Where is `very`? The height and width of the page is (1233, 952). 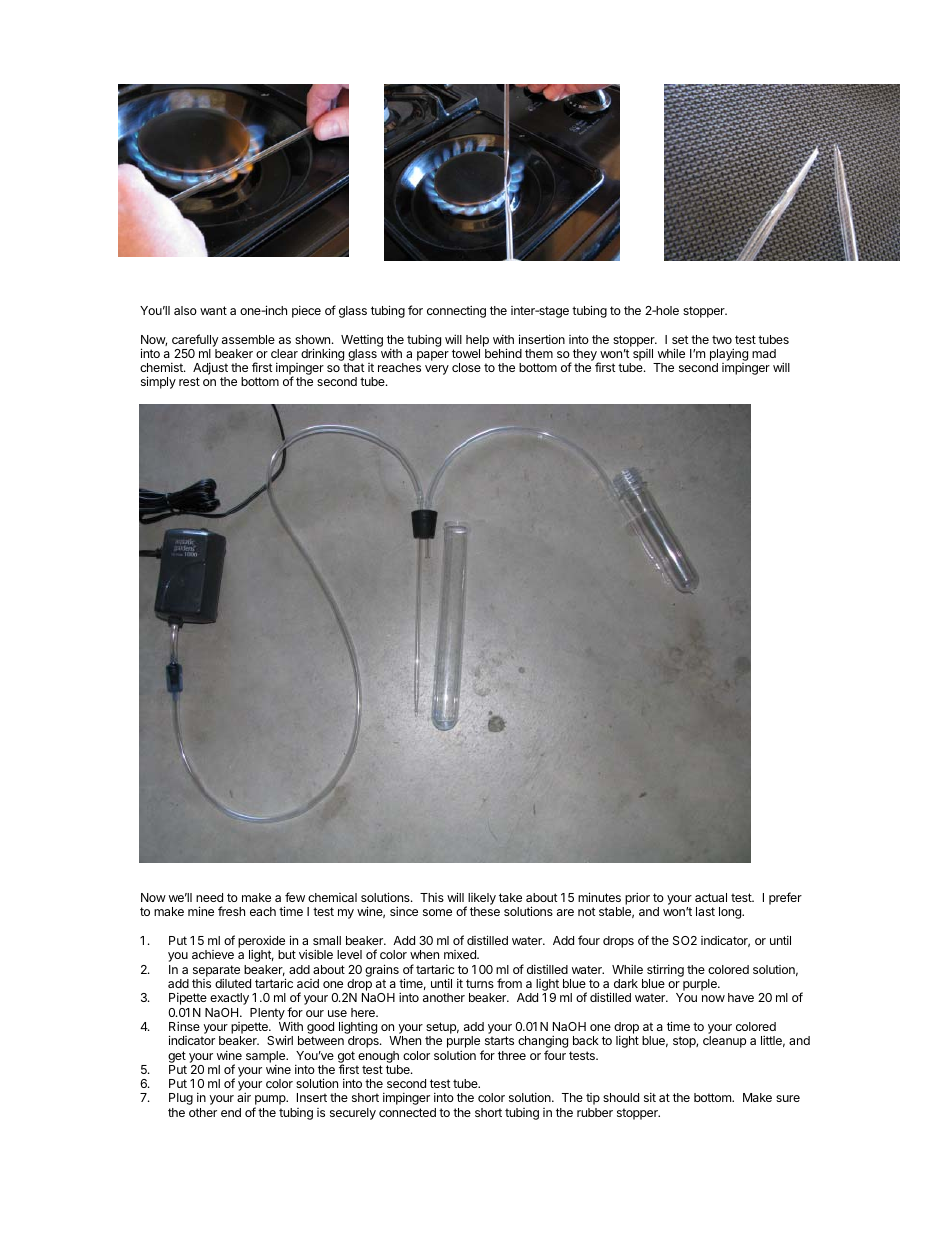
very is located at coordinates (437, 370).
